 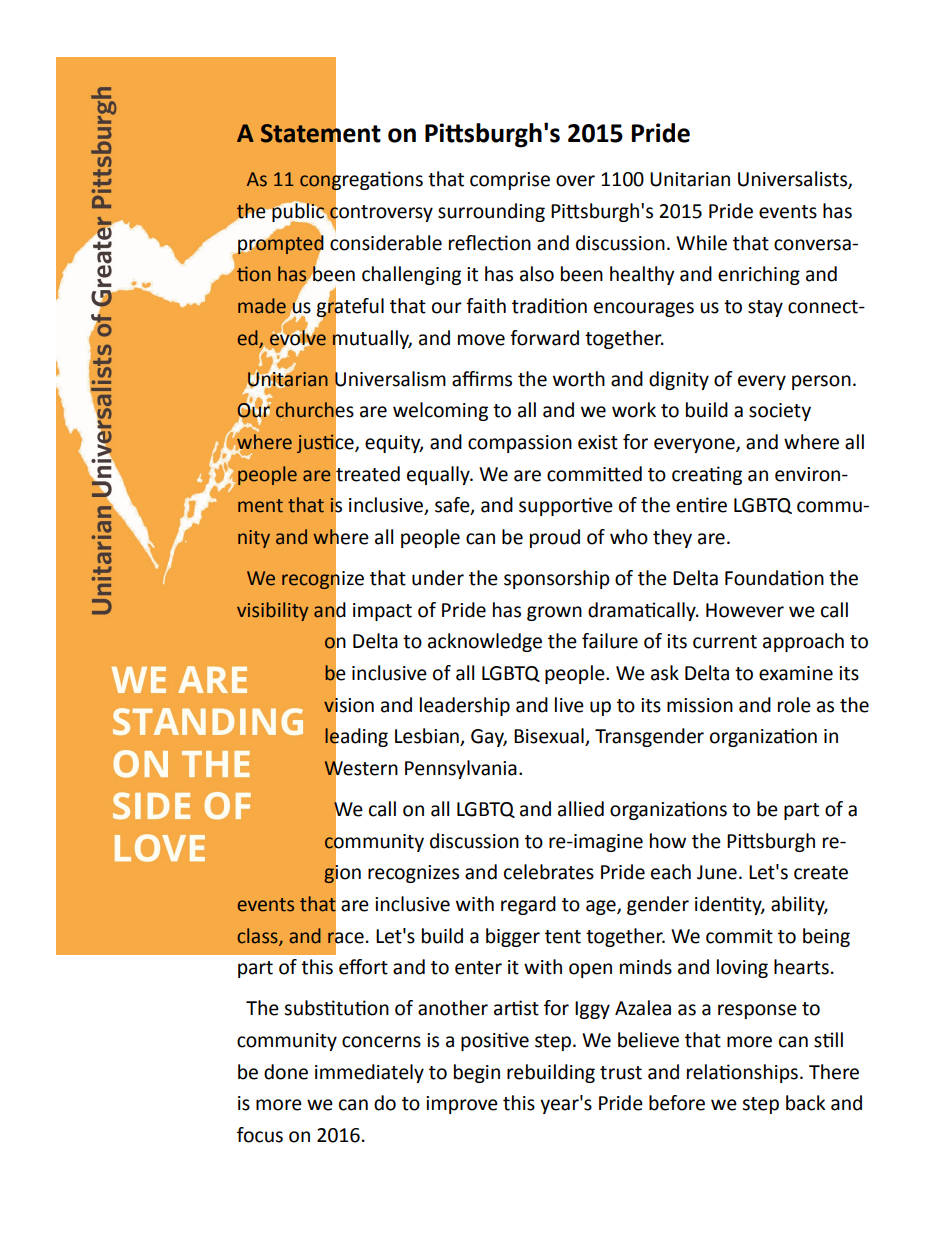 What do you see at coordinates (805, 1103) in the document?
I see `back` at bounding box center [805, 1103].
